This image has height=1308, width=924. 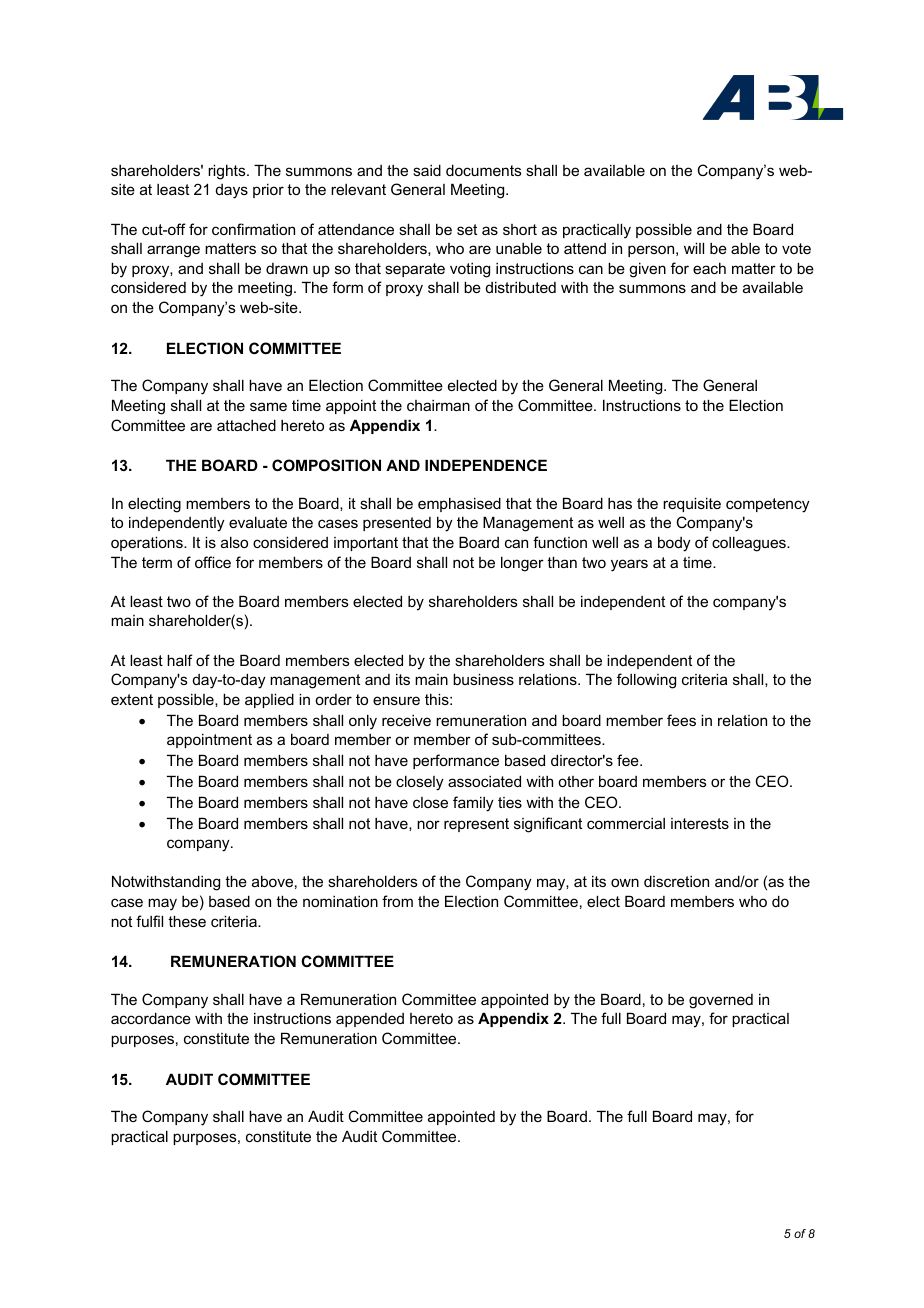 What do you see at coordinates (232, 191) in the image?
I see `days` at bounding box center [232, 191].
